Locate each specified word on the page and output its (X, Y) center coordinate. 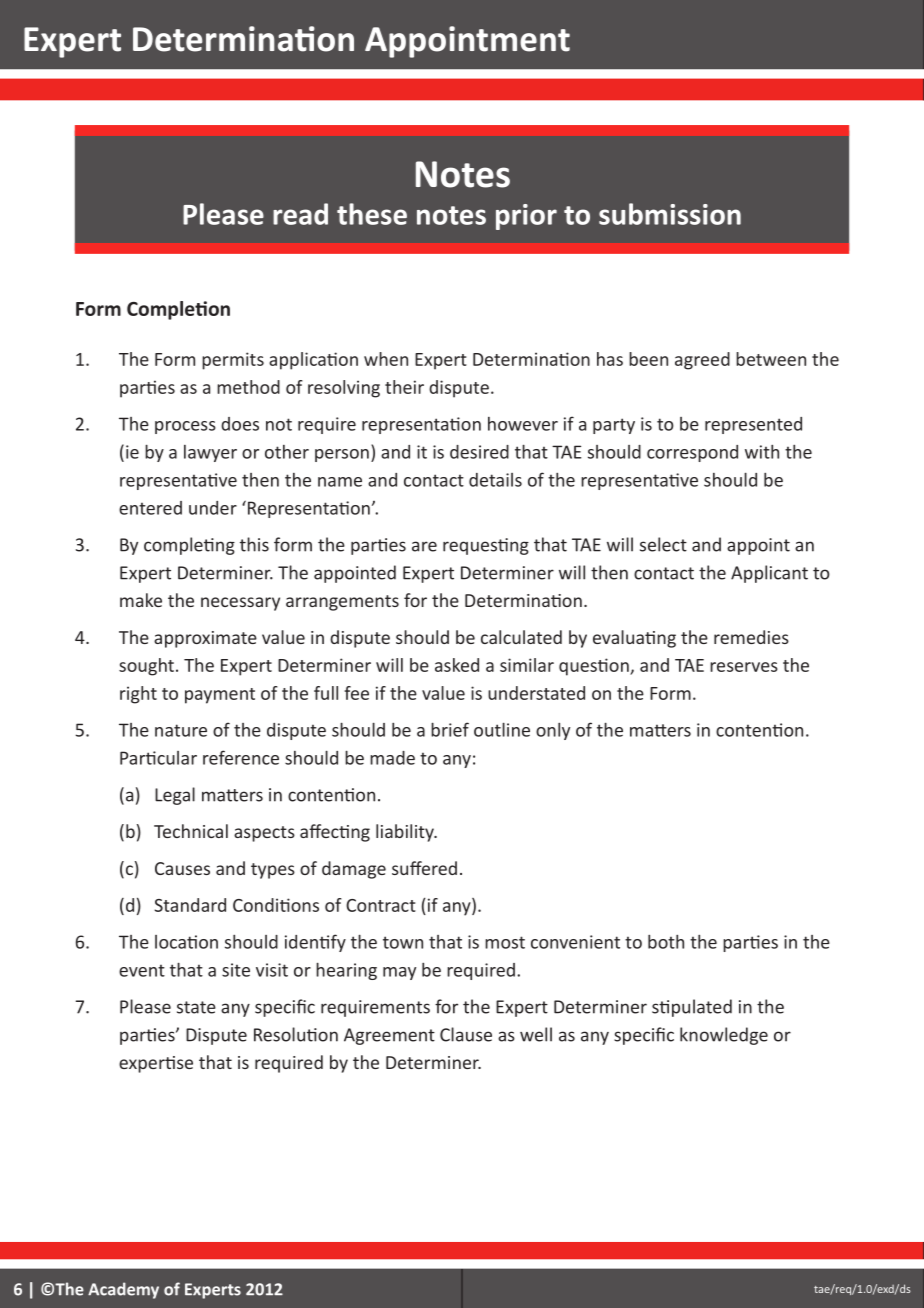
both (666, 942)
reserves (744, 667)
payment (220, 696)
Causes (182, 868)
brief (450, 729)
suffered (424, 868)
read (300, 214)
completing (189, 546)
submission (670, 214)
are (424, 546)
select (663, 544)
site (236, 970)
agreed (702, 361)
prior (526, 217)
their (404, 387)
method (248, 387)
